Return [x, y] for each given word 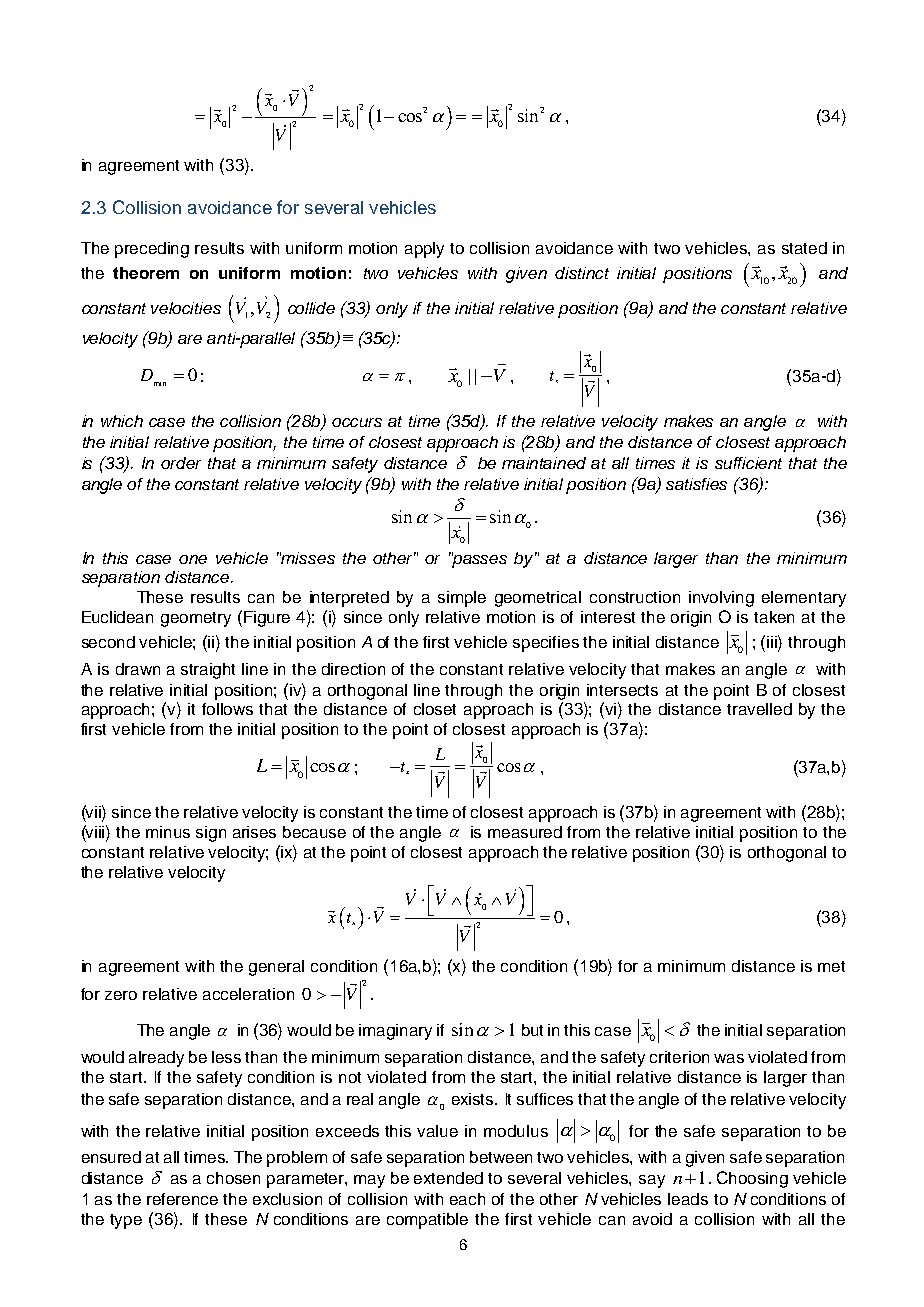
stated [804, 248]
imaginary [395, 1032]
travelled [759, 709]
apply [424, 250]
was [729, 1058]
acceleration [248, 994]
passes [479, 560]
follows [227, 709]
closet [435, 709]
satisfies [696, 484]
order [181, 463]
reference [182, 1199]
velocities [186, 308]
